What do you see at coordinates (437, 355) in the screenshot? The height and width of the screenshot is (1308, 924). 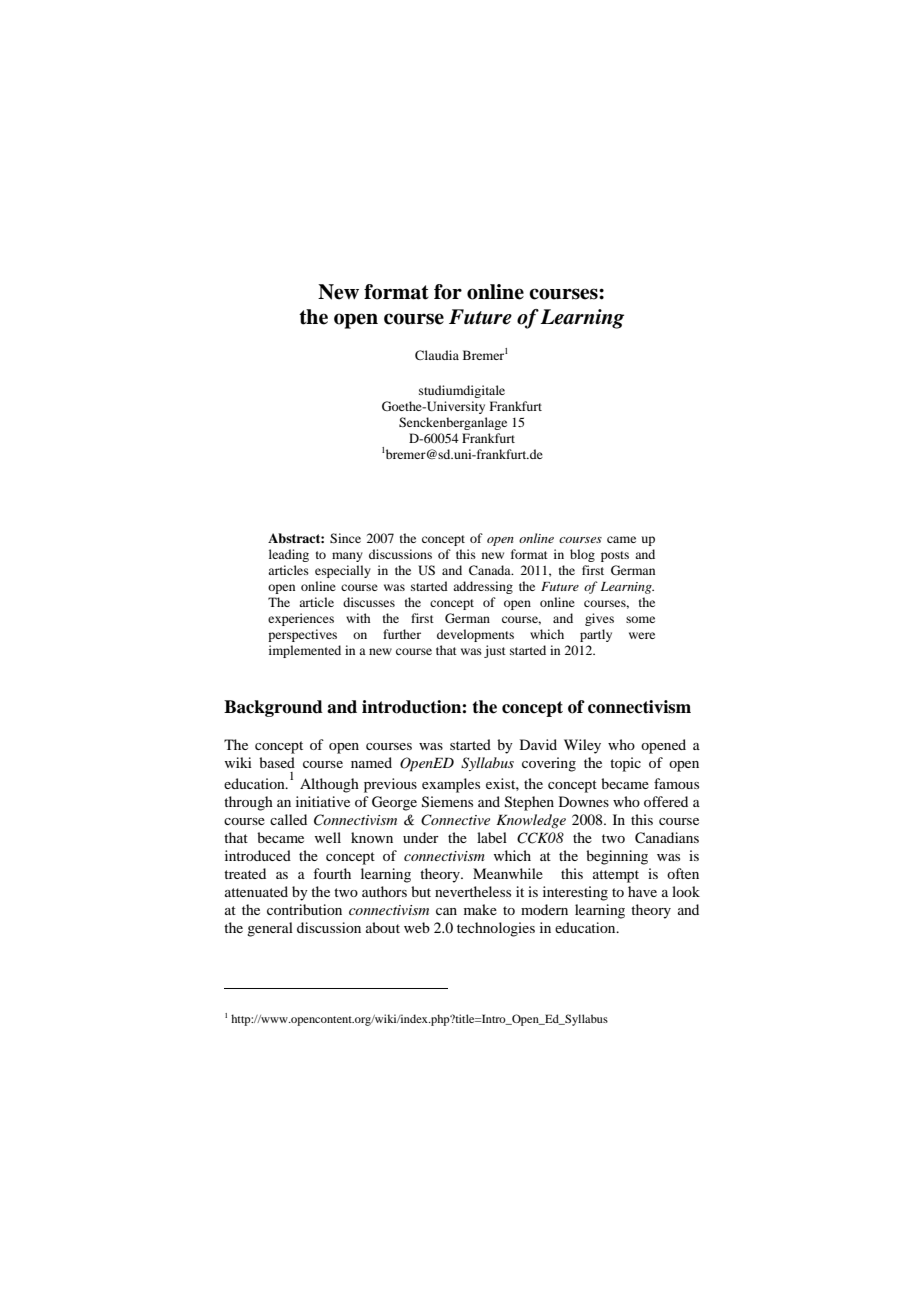 I see `Claudia` at bounding box center [437, 355].
